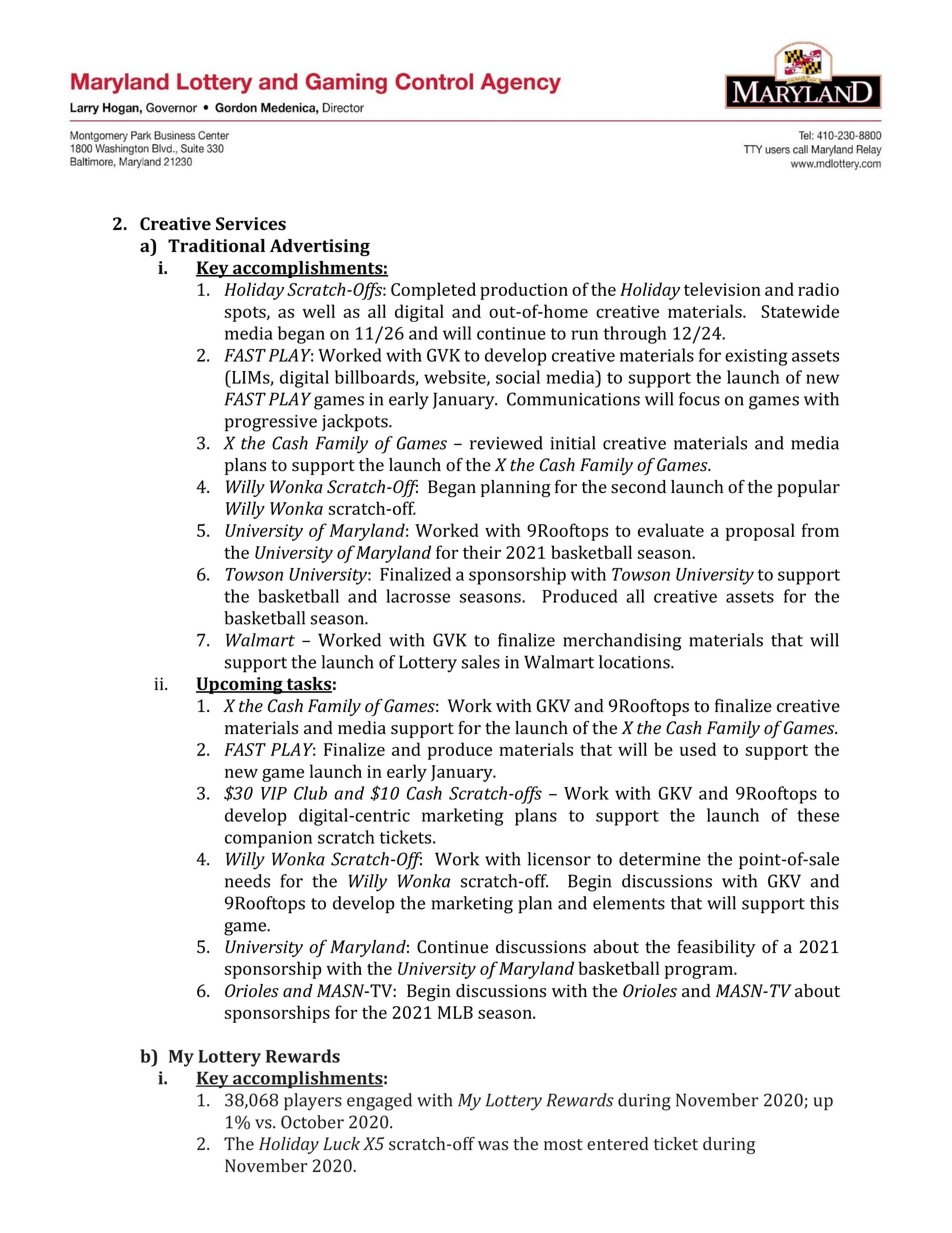 This screenshot has width=952, height=1233. What do you see at coordinates (618, 1143) in the screenshot?
I see `entered` at bounding box center [618, 1143].
